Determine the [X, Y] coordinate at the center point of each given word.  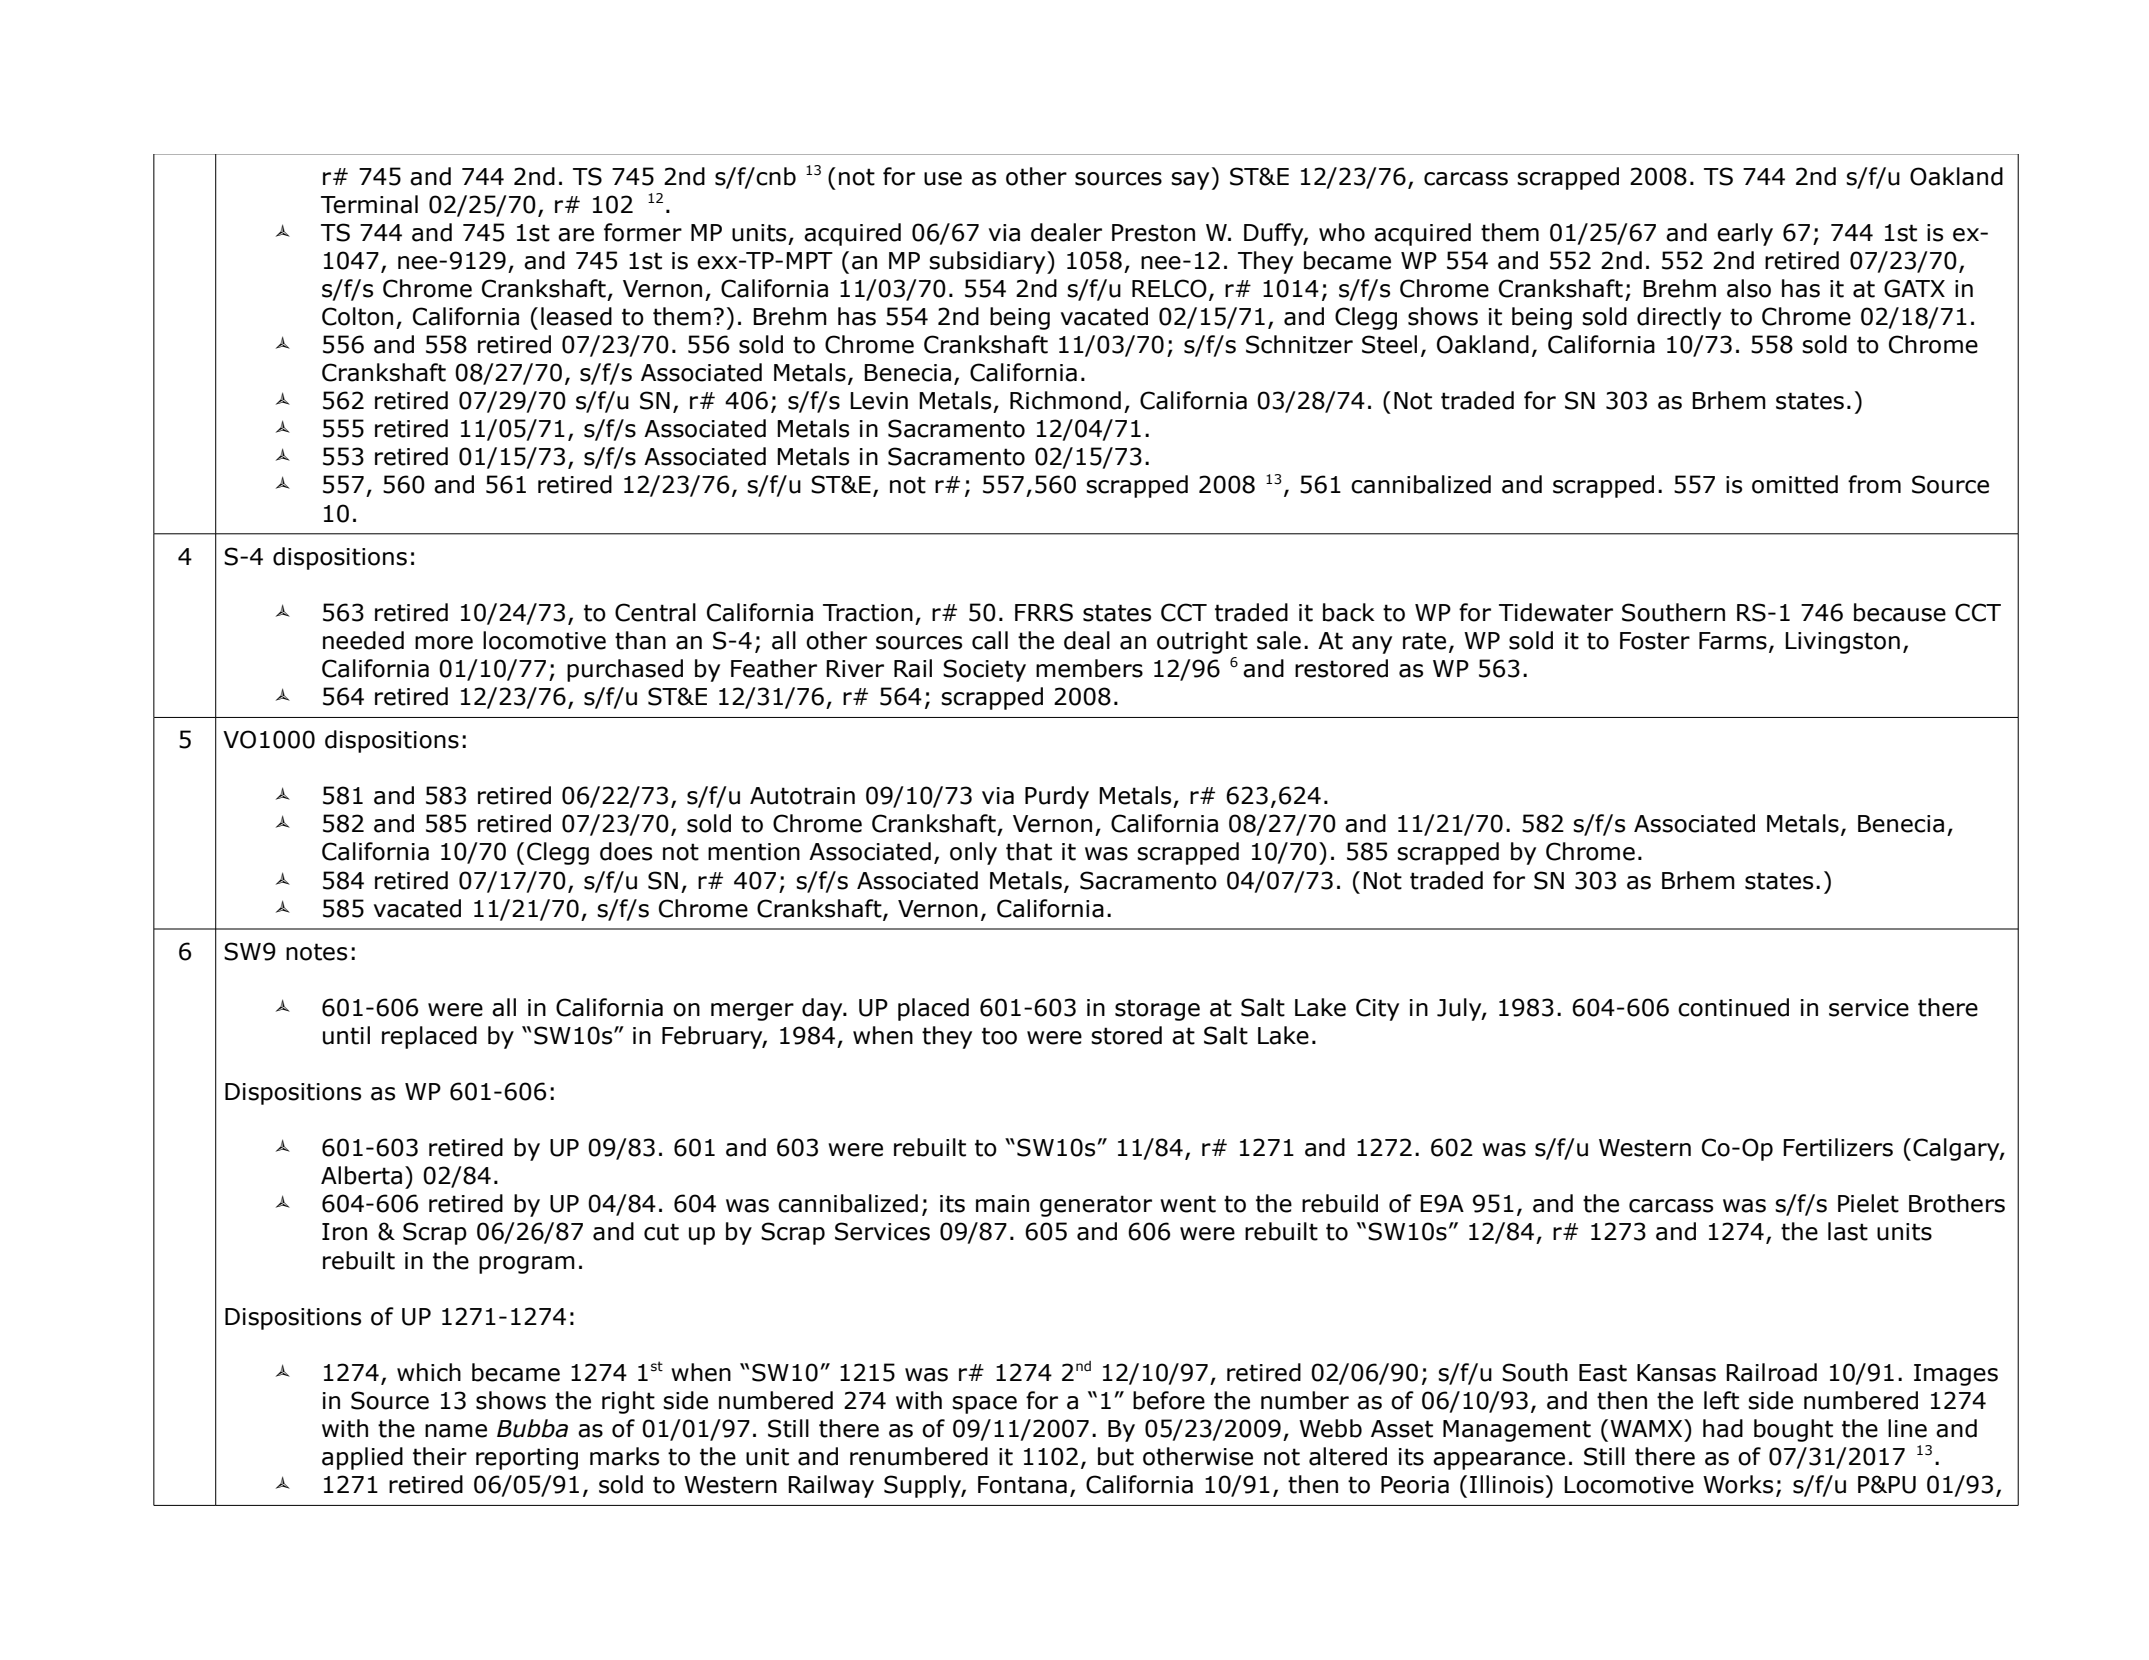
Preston [1153, 233]
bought [1793, 1430]
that [1029, 851]
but [1116, 1456]
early [1745, 234]
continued [1733, 1007]
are [576, 235]
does [626, 851]
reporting [527, 1459]
